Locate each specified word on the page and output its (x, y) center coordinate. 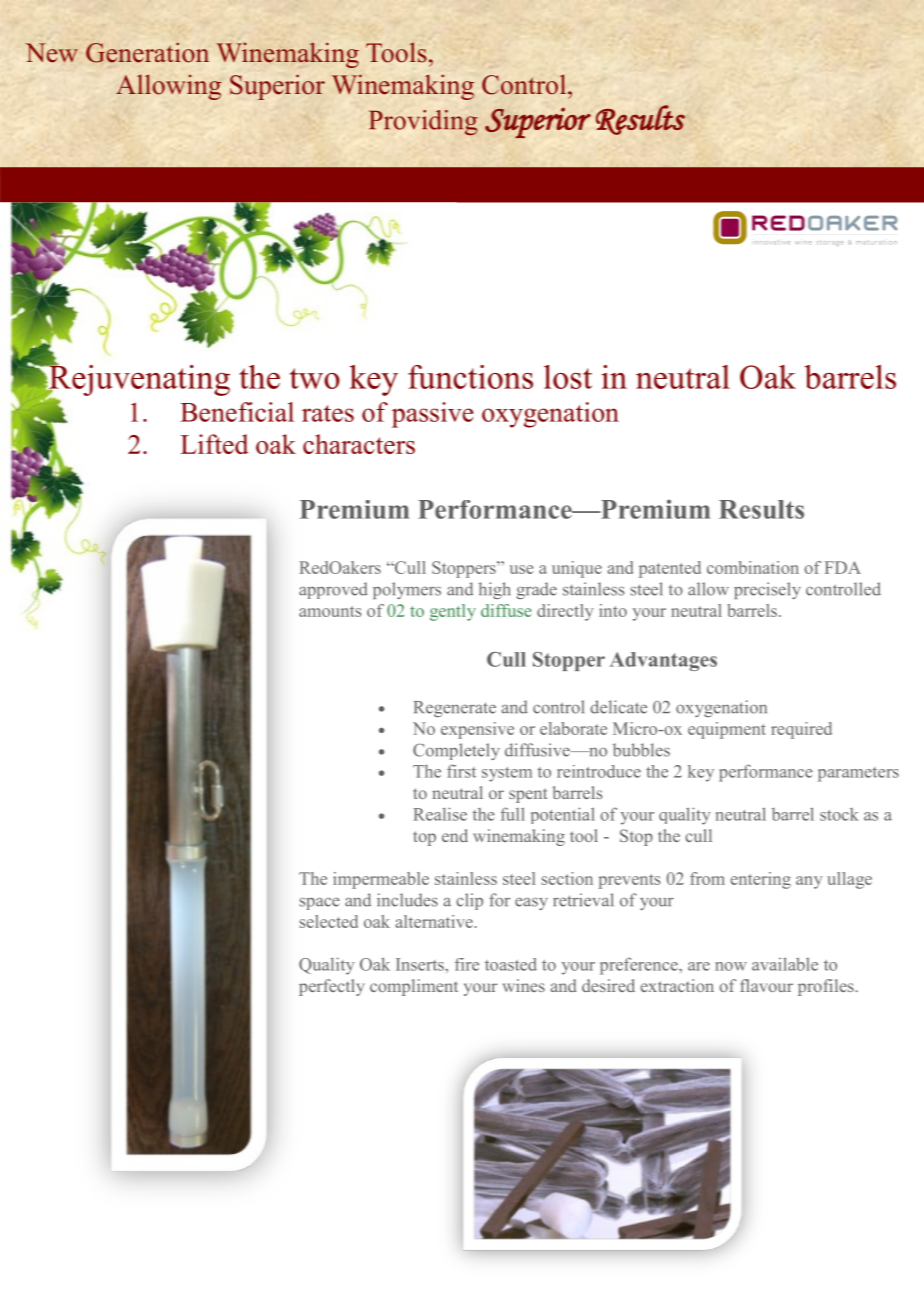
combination (753, 567)
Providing (423, 123)
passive (433, 415)
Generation (147, 52)
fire (467, 964)
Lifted (215, 444)
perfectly (332, 987)
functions (470, 377)
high (494, 590)
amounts (330, 611)
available (785, 964)
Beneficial (237, 412)
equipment (727, 730)
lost (568, 377)
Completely (456, 751)
